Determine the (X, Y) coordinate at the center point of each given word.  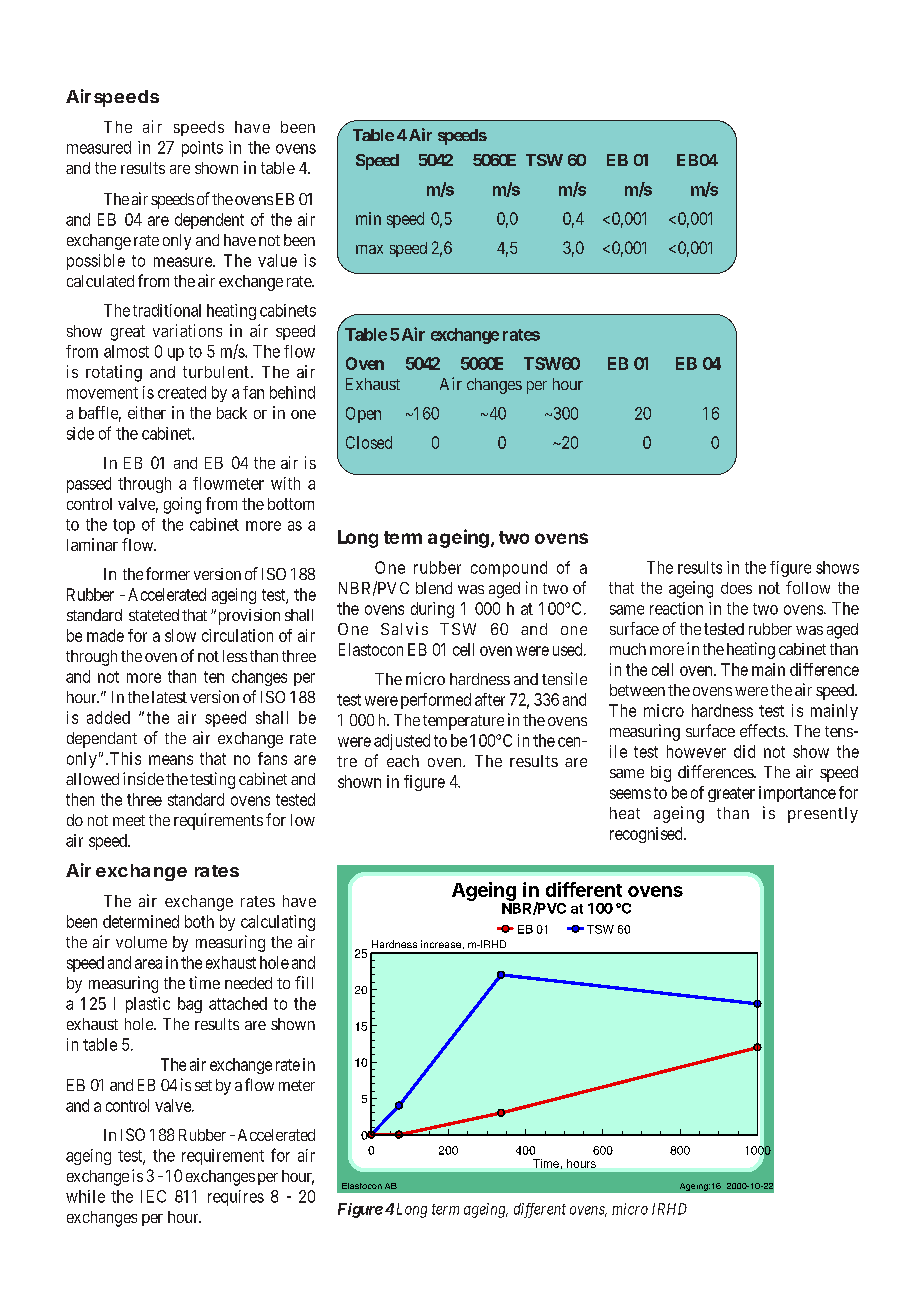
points (202, 149)
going (182, 505)
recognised (647, 835)
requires (236, 1198)
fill (304, 982)
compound (509, 569)
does (736, 588)
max (369, 249)
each (403, 761)
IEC (153, 1196)
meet (129, 820)
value (277, 260)
